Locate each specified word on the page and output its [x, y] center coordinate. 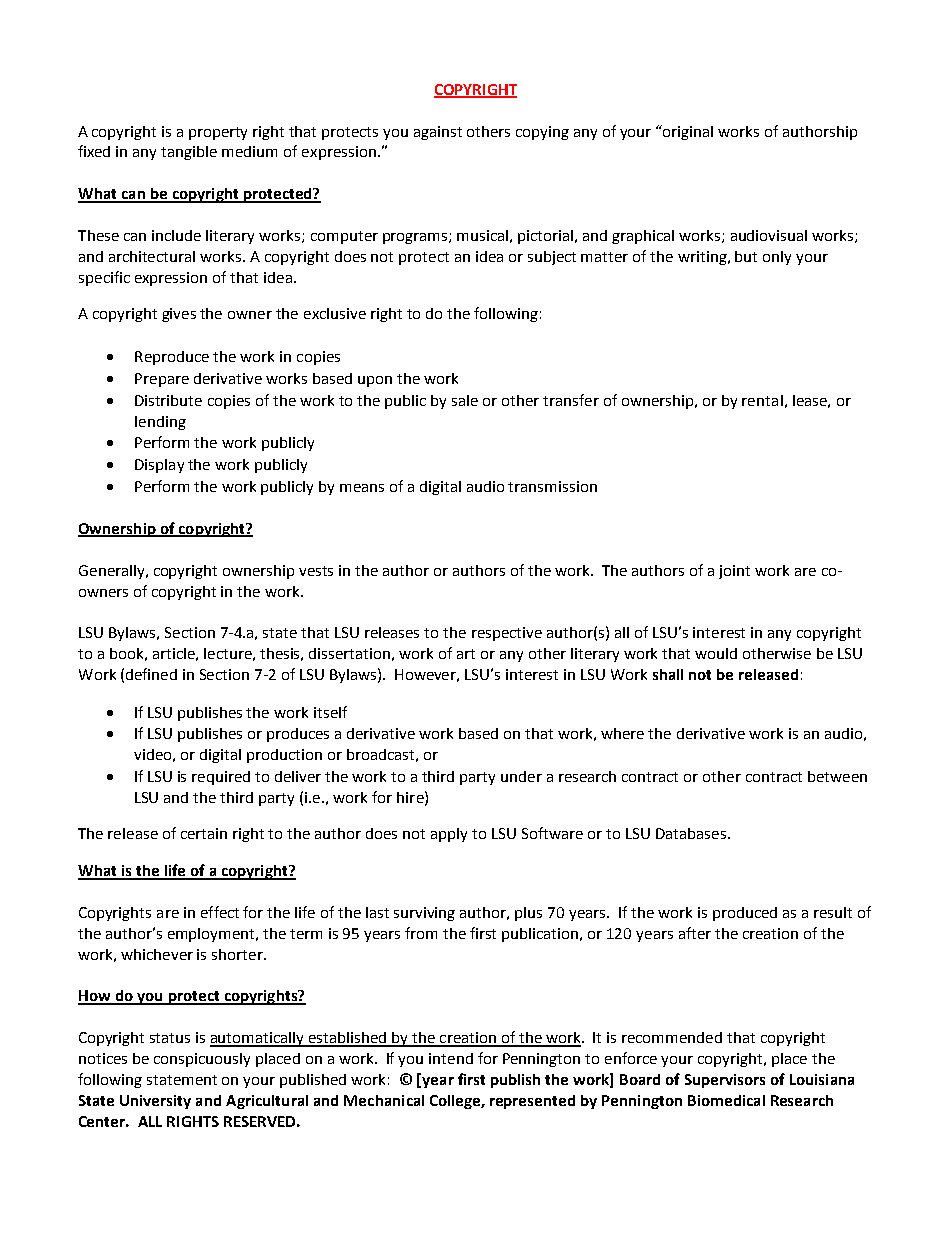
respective [507, 634]
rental [762, 400]
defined [151, 674]
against [438, 133]
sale [465, 400]
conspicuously [202, 1060]
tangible [189, 153]
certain [204, 833]
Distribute [168, 400]
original [688, 133]
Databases [691, 833]
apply [449, 835]
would [716, 653]
